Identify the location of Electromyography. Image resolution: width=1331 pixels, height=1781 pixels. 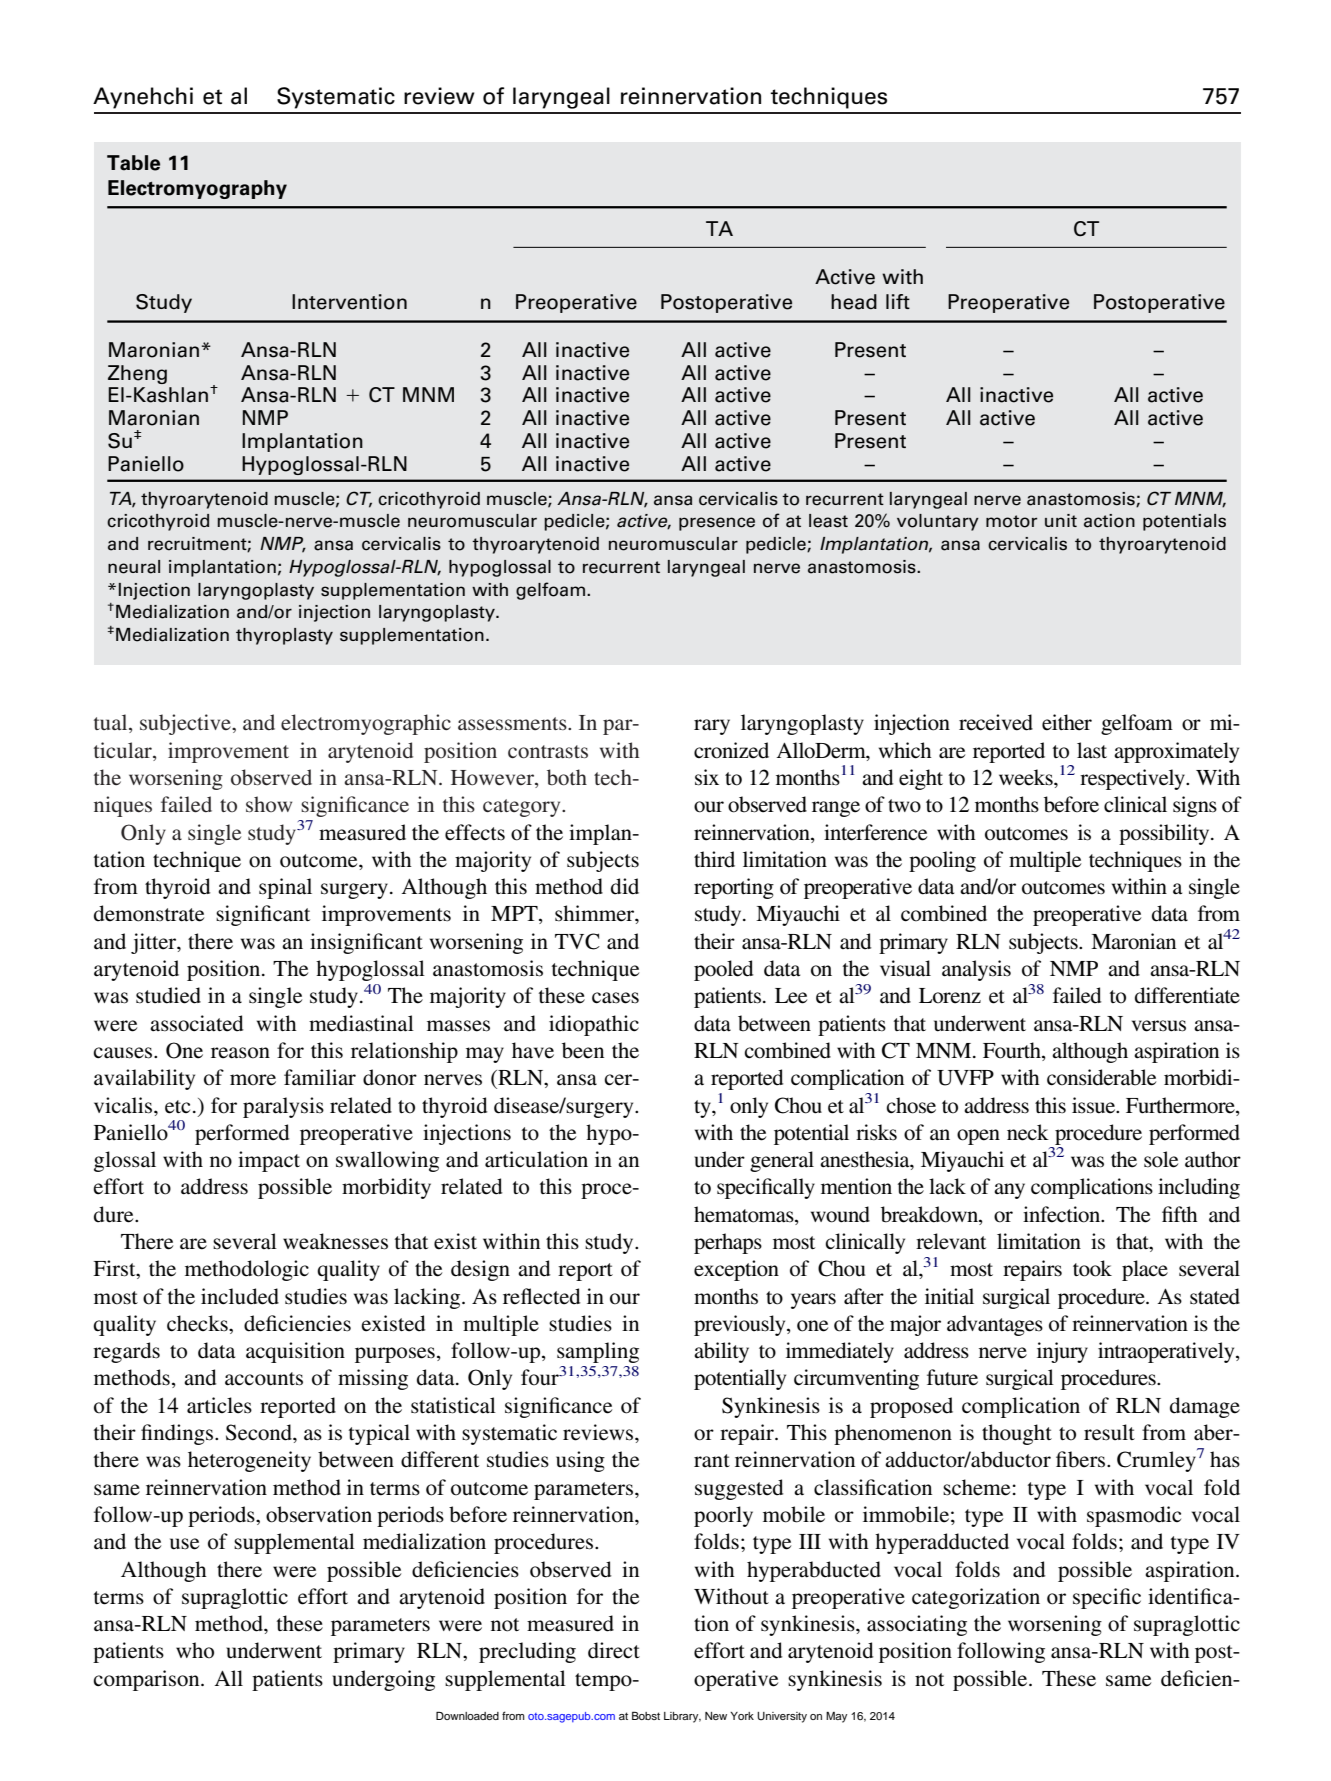
(197, 189).
